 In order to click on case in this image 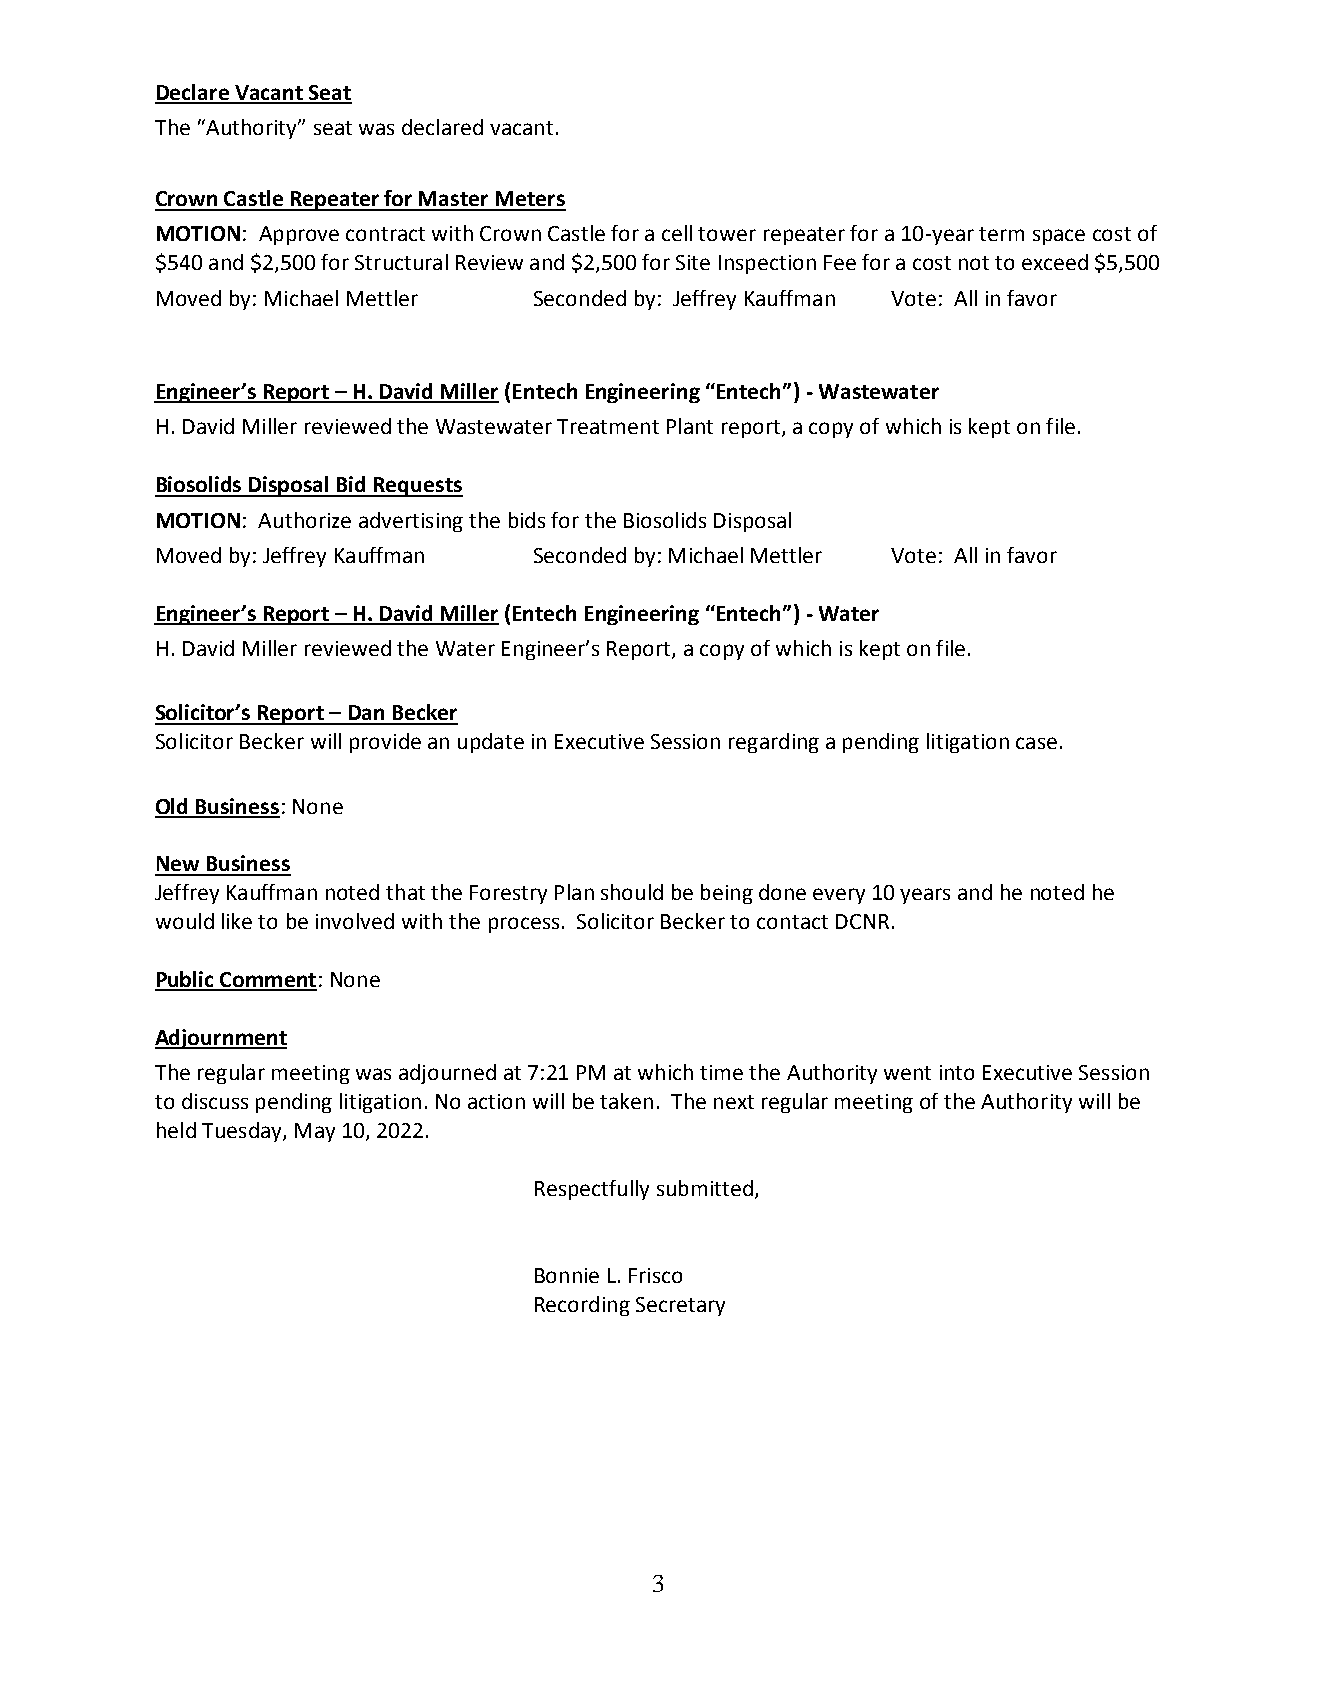, I will do `click(1036, 743)`.
